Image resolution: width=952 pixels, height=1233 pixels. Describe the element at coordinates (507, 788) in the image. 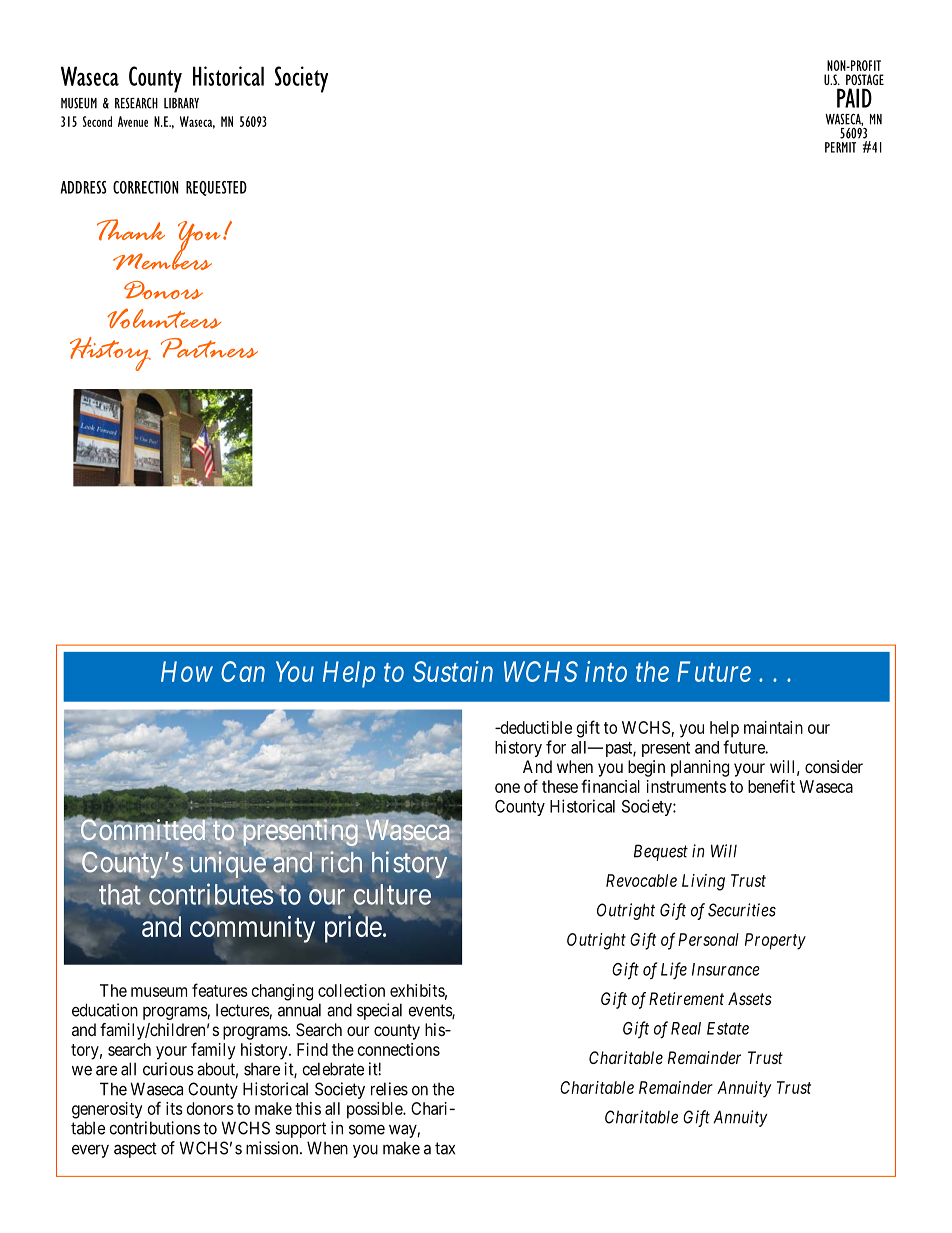

I see `one` at that location.
